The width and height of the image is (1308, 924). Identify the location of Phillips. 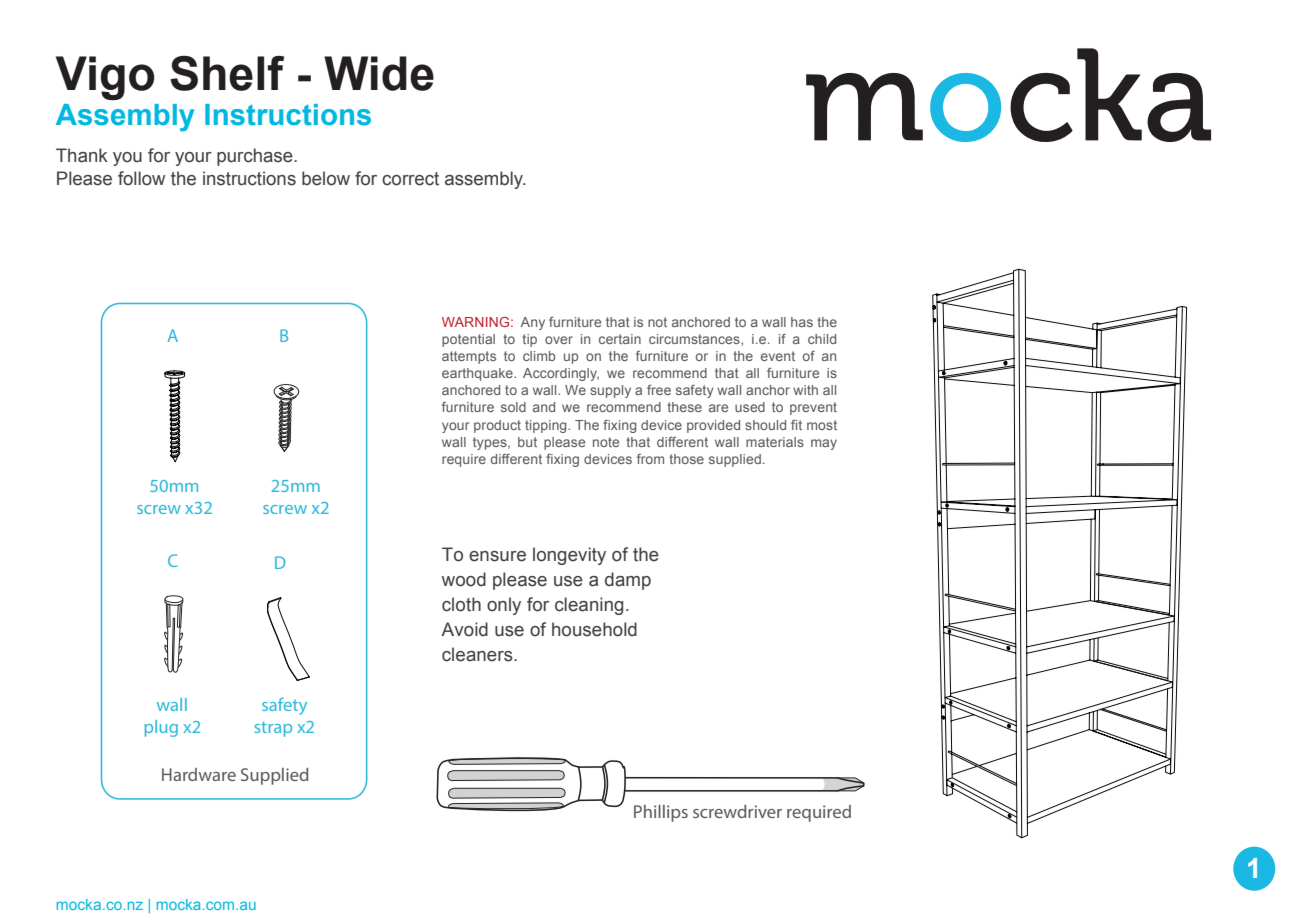
(661, 813).
